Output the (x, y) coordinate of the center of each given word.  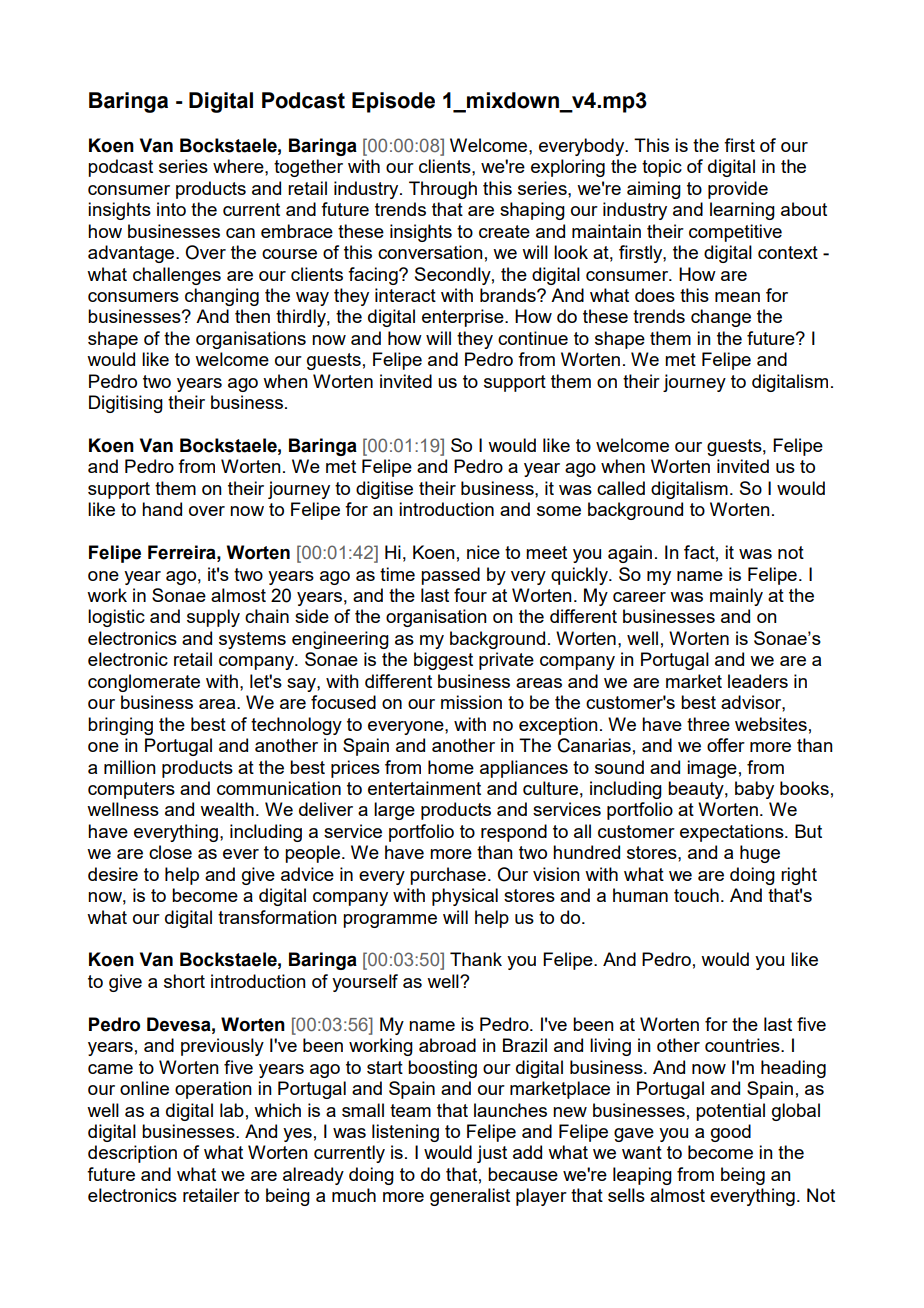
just (492, 1154)
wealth (227, 809)
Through (443, 190)
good (731, 1133)
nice (483, 552)
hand (162, 509)
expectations (733, 833)
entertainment (424, 788)
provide (738, 190)
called (621, 488)
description (132, 1154)
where (239, 166)
